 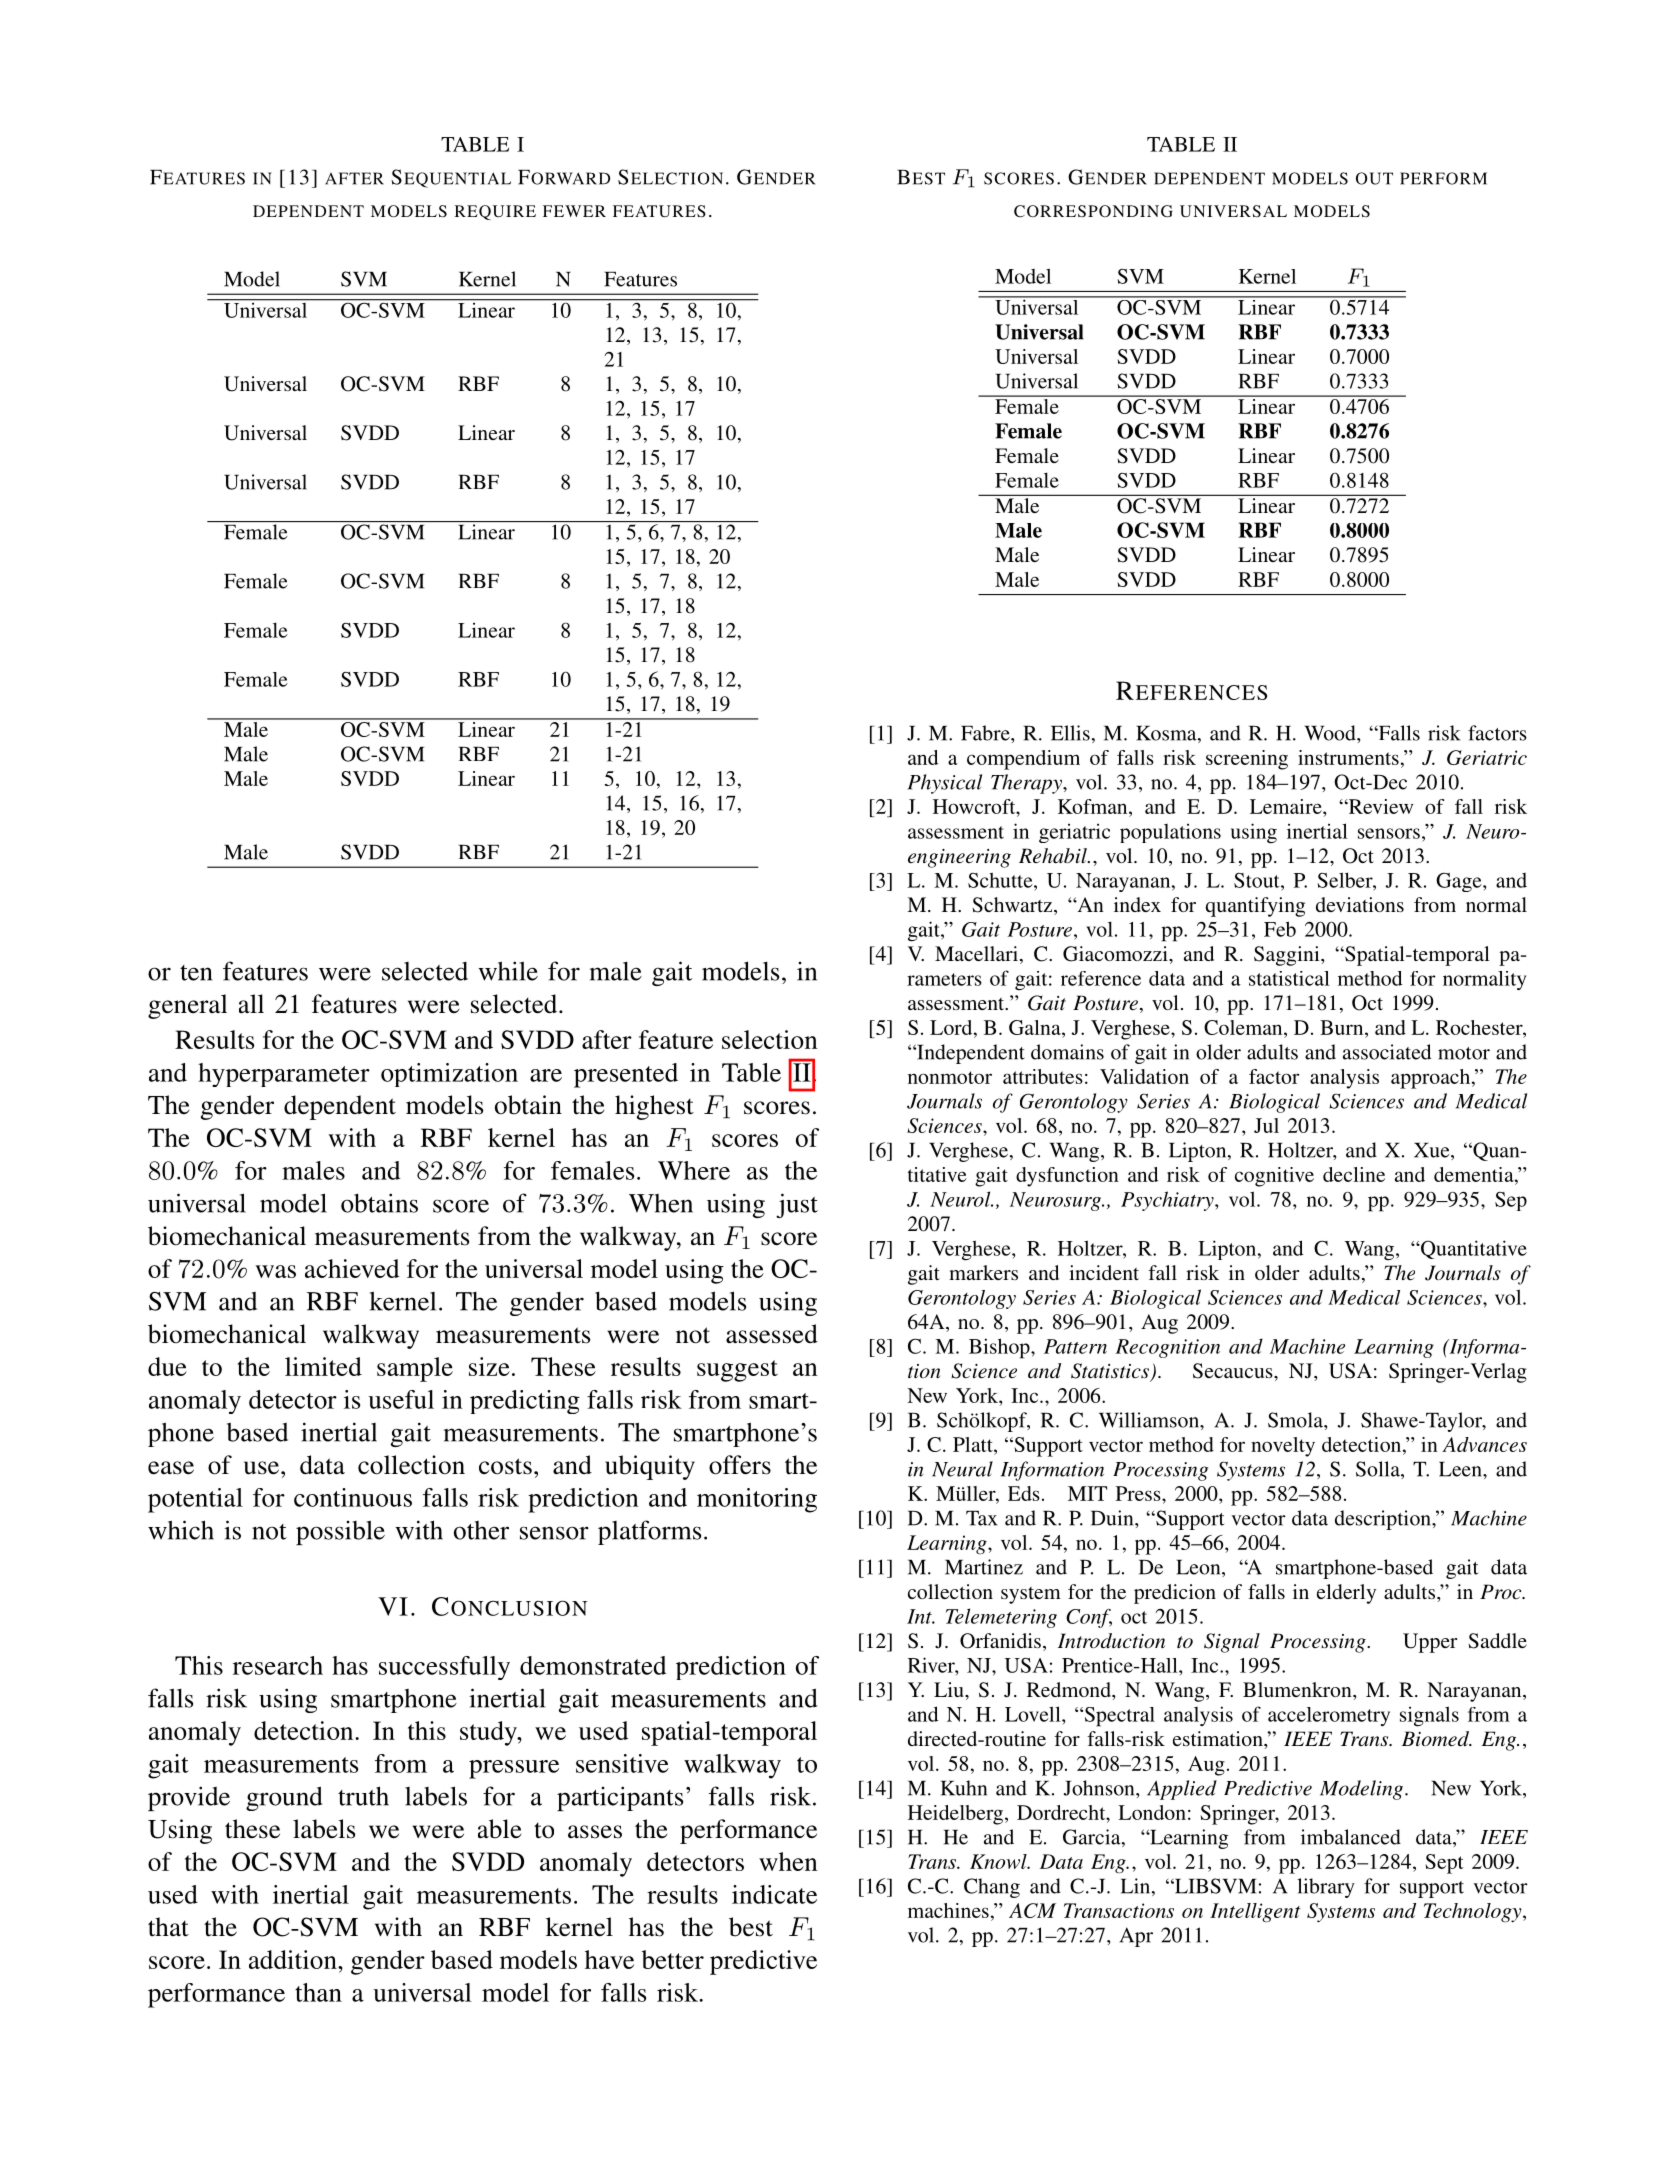 I want to click on REQUIRE, so click(x=495, y=212).
